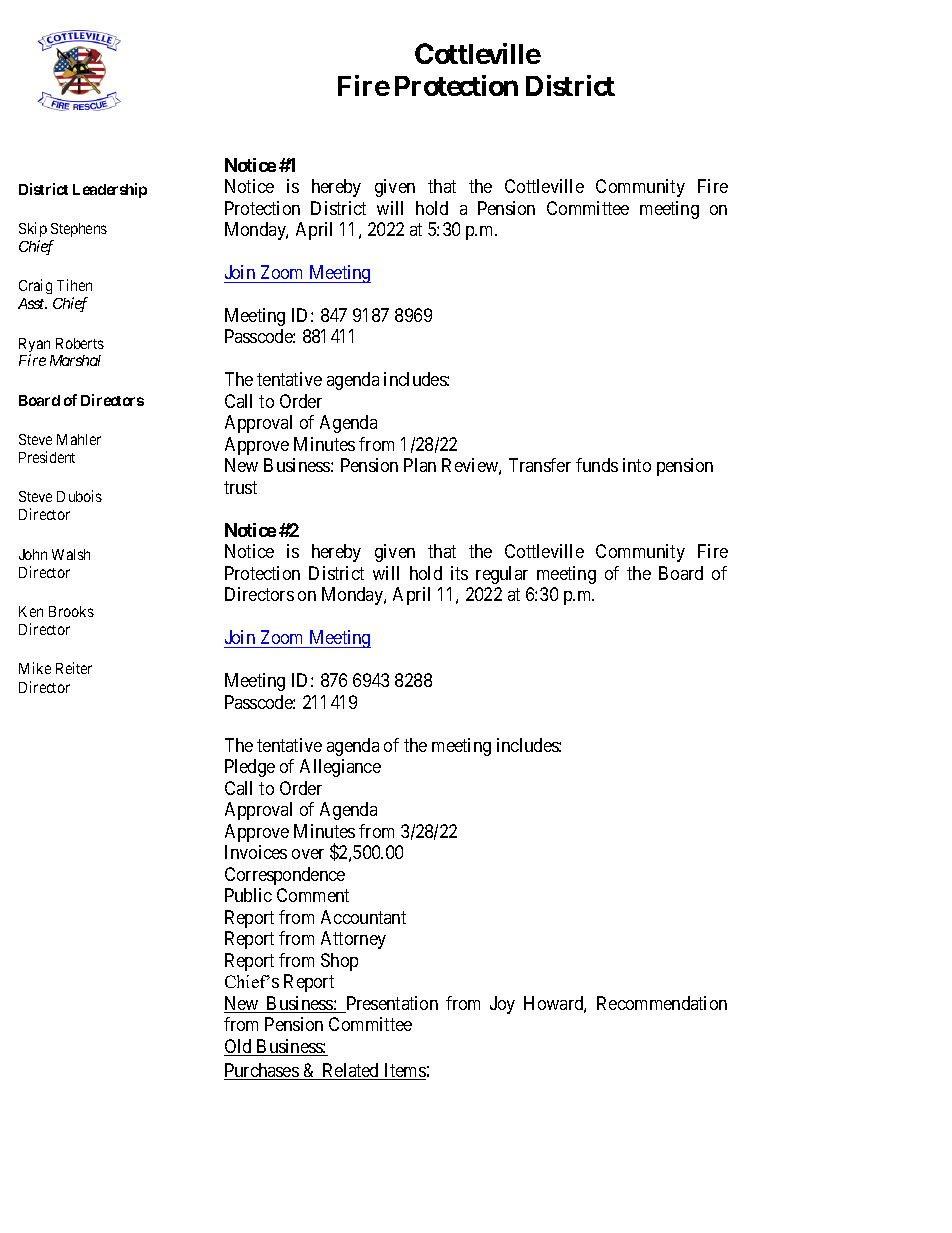 The width and height of the screenshot is (952, 1233). I want to click on Plan, so click(420, 465).
